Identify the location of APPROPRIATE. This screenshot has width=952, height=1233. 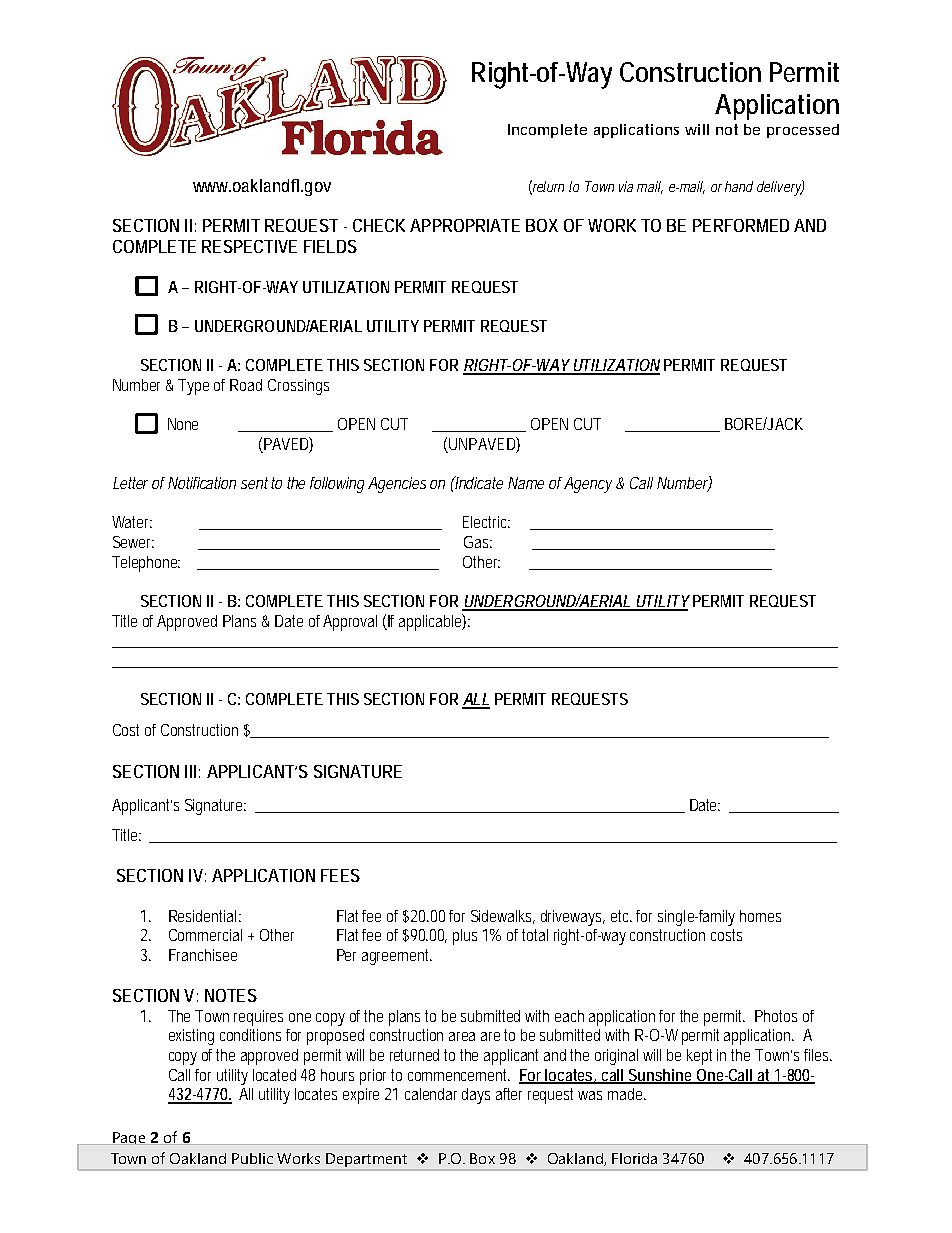
(465, 225).
